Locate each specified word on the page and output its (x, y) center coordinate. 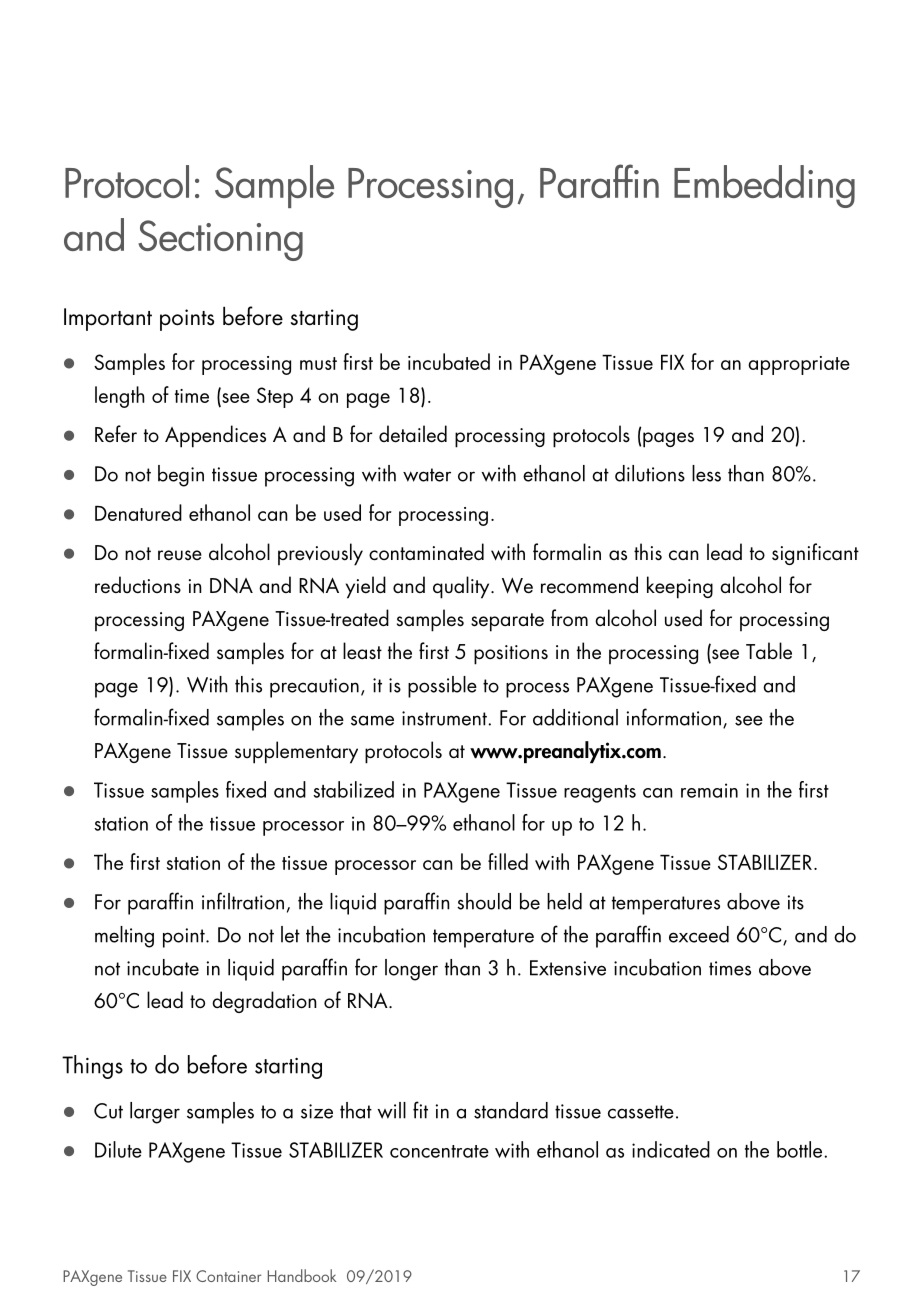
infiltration (243, 901)
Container (228, 1276)
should (484, 901)
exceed (699, 934)
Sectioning (220, 240)
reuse (180, 555)
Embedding (764, 186)
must (318, 363)
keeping (680, 587)
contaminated (426, 552)
